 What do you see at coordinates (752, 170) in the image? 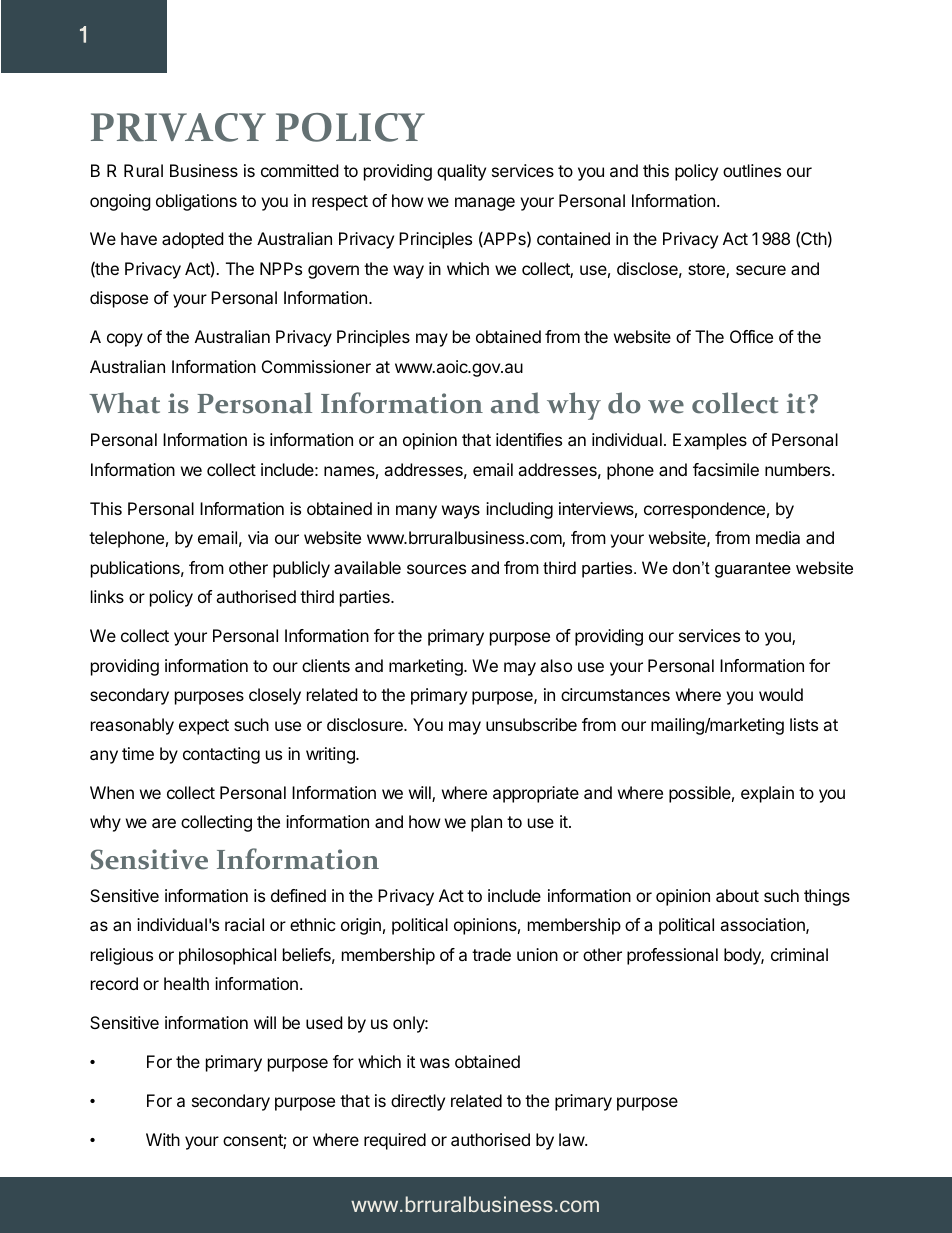
I see `outlines` at bounding box center [752, 170].
